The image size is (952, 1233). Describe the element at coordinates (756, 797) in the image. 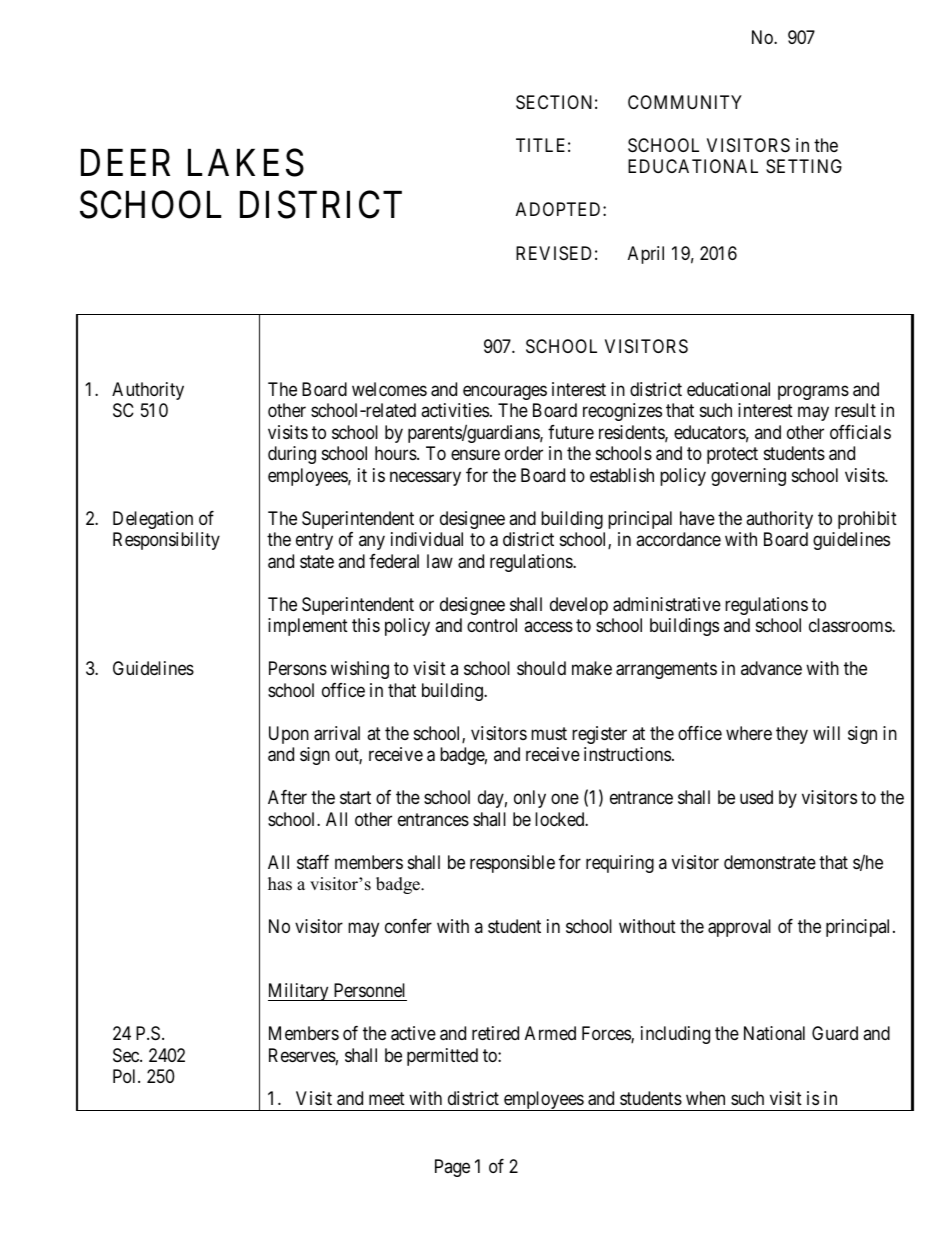

I see `used` at that location.
